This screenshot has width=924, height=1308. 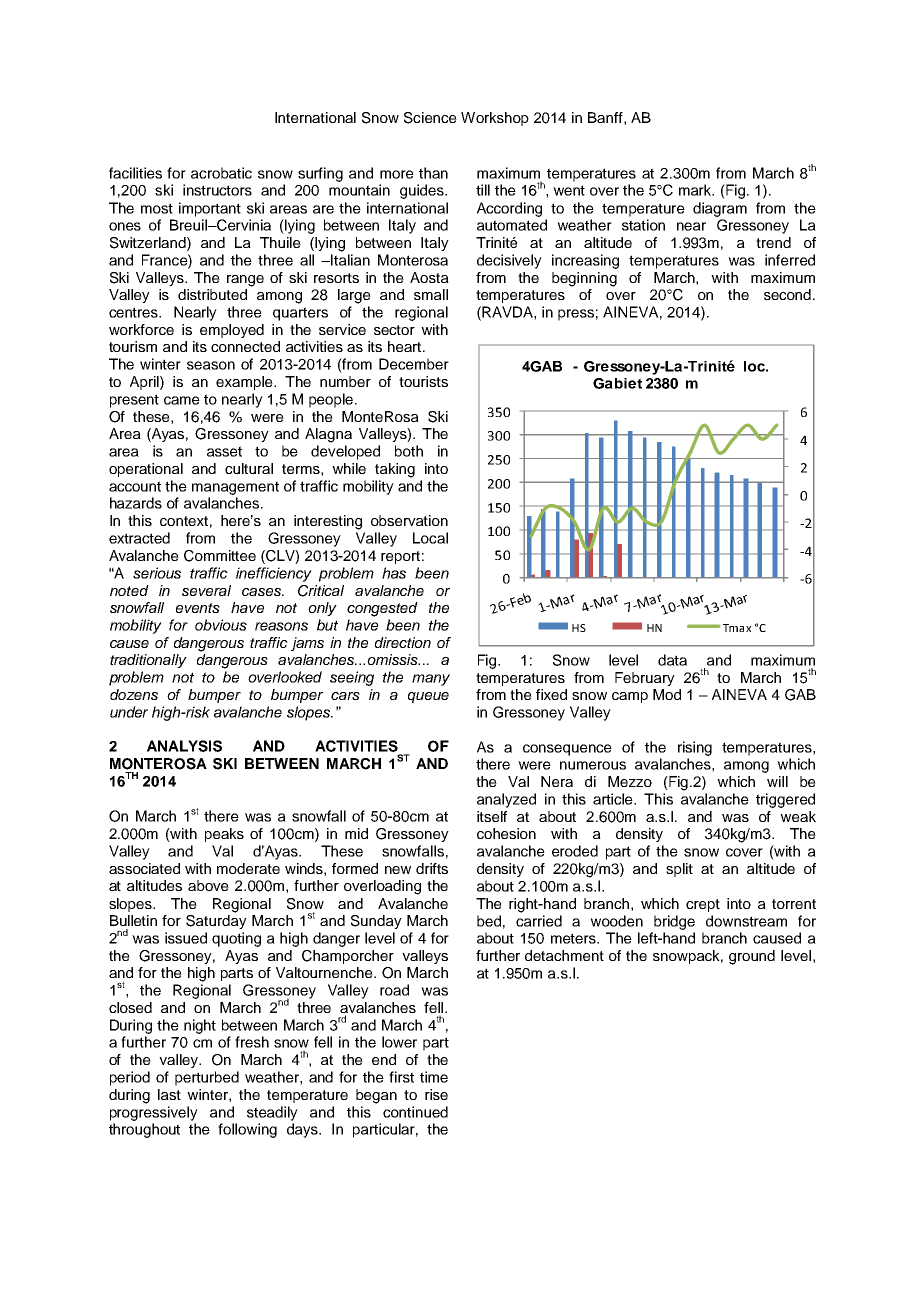 What do you see at coordinates (221, 173) in the screenshot?
I see `acrobatic` at bounding box center [221, 173].
